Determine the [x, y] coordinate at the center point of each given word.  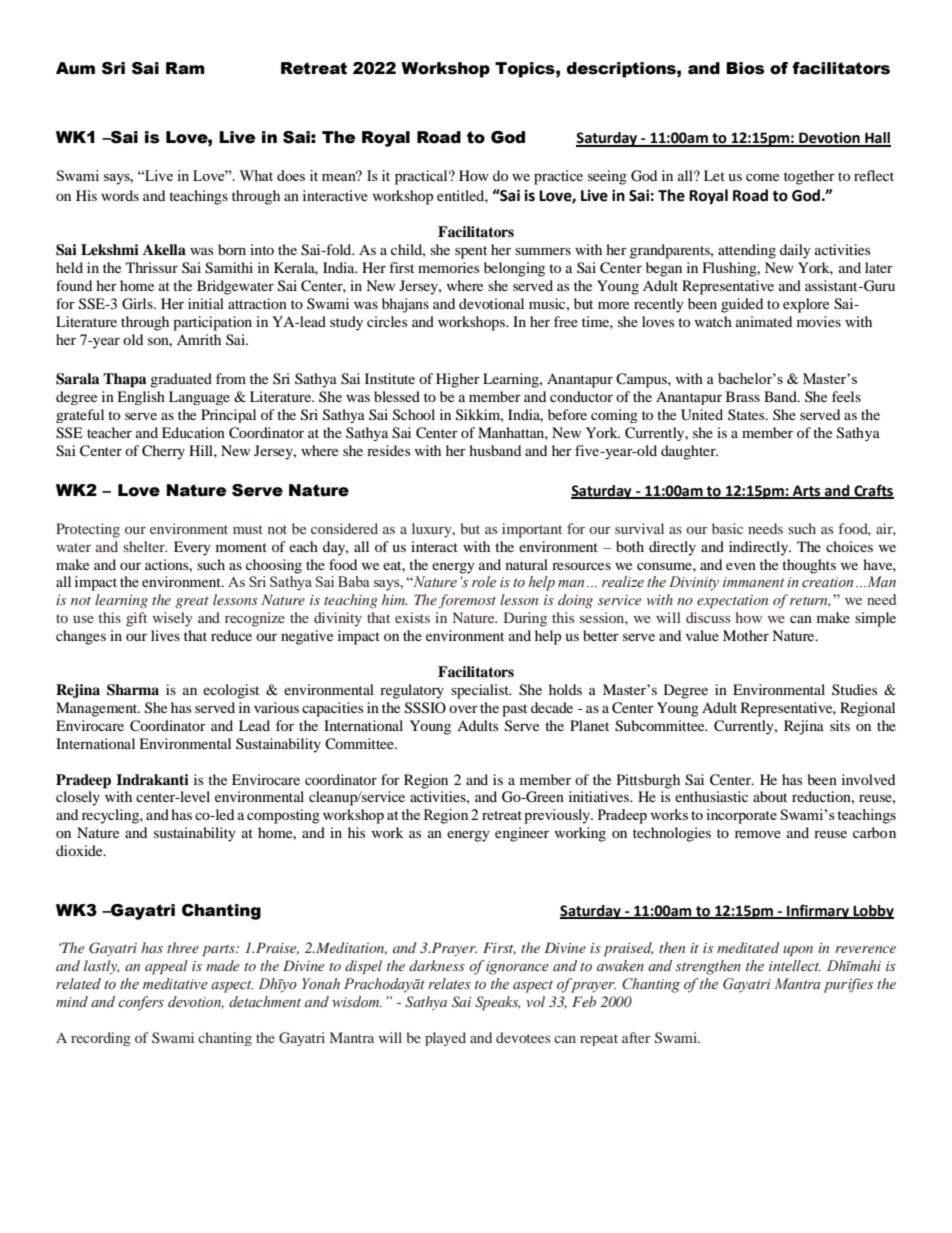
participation [212, 323]
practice [558, 177]
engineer [522, 834]
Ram [185, 68]
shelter [145, 546]
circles [387, 321]
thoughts [809, 566]
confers [141, 1003]
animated [764, 321]
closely [78, 798]
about [770, 796]
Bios [745, 68]
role [484, 581]
